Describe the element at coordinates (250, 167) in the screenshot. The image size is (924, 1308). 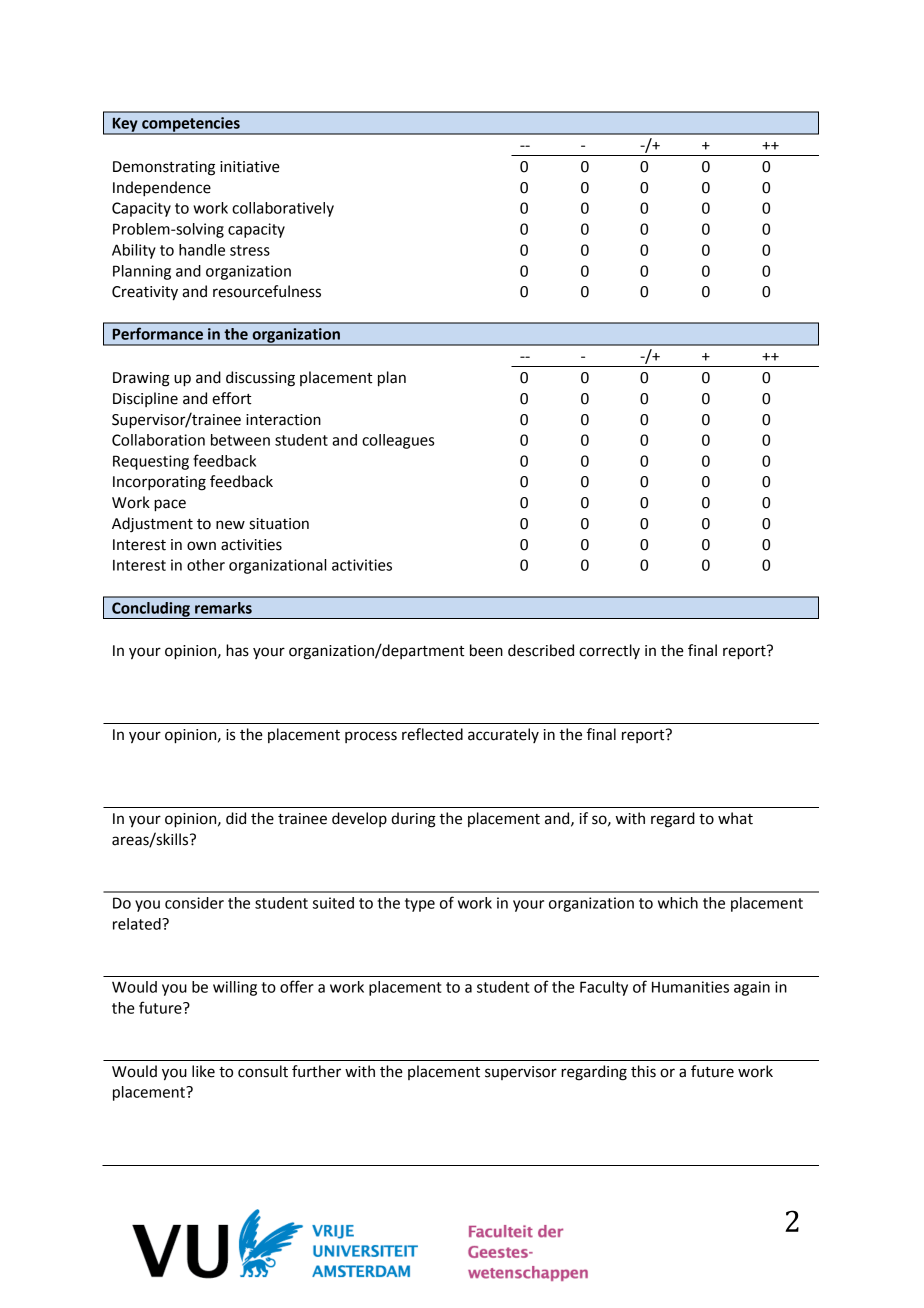
I see `initiative` at that location.
